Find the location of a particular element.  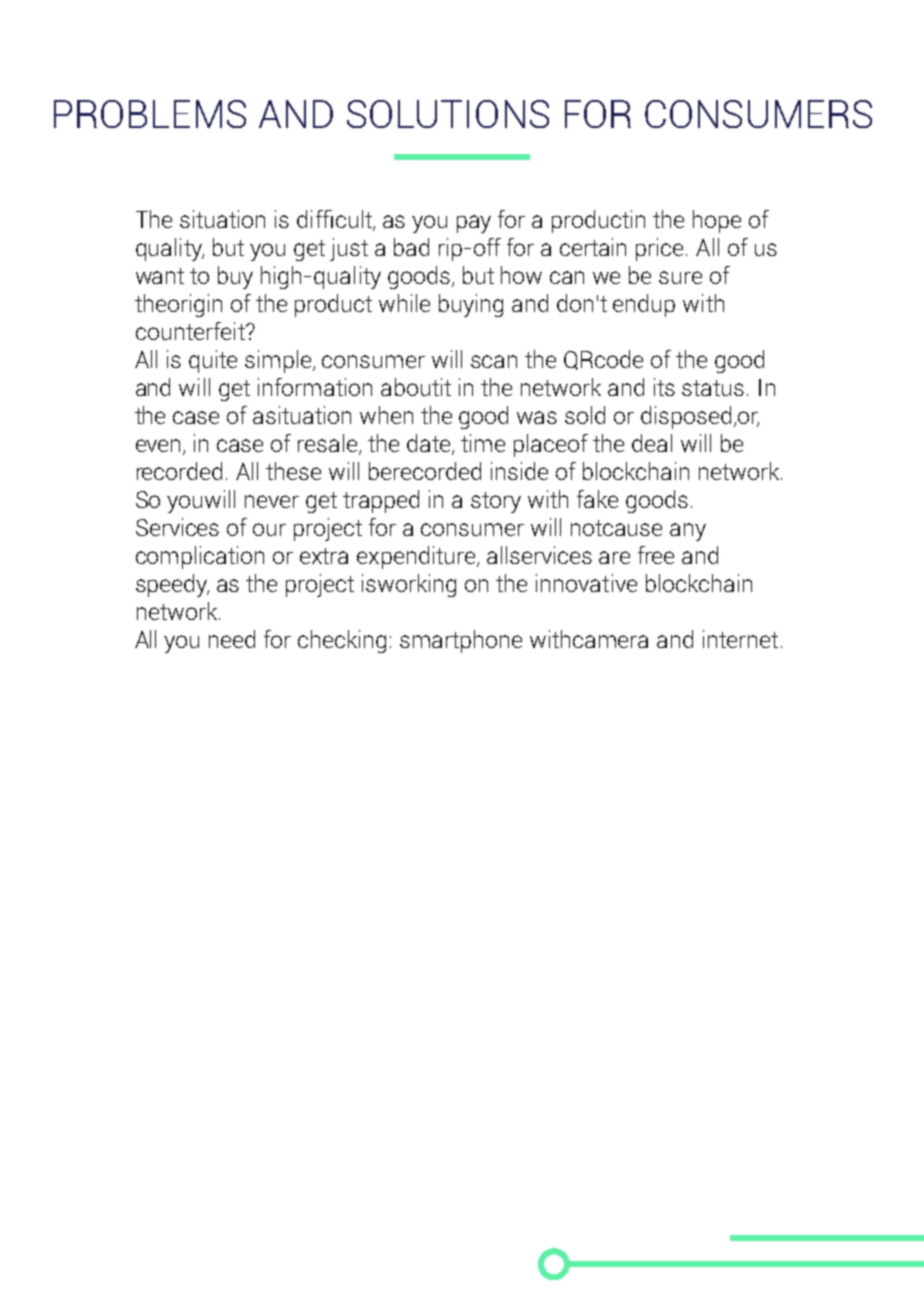

any is located at coordinates (688, 532).
